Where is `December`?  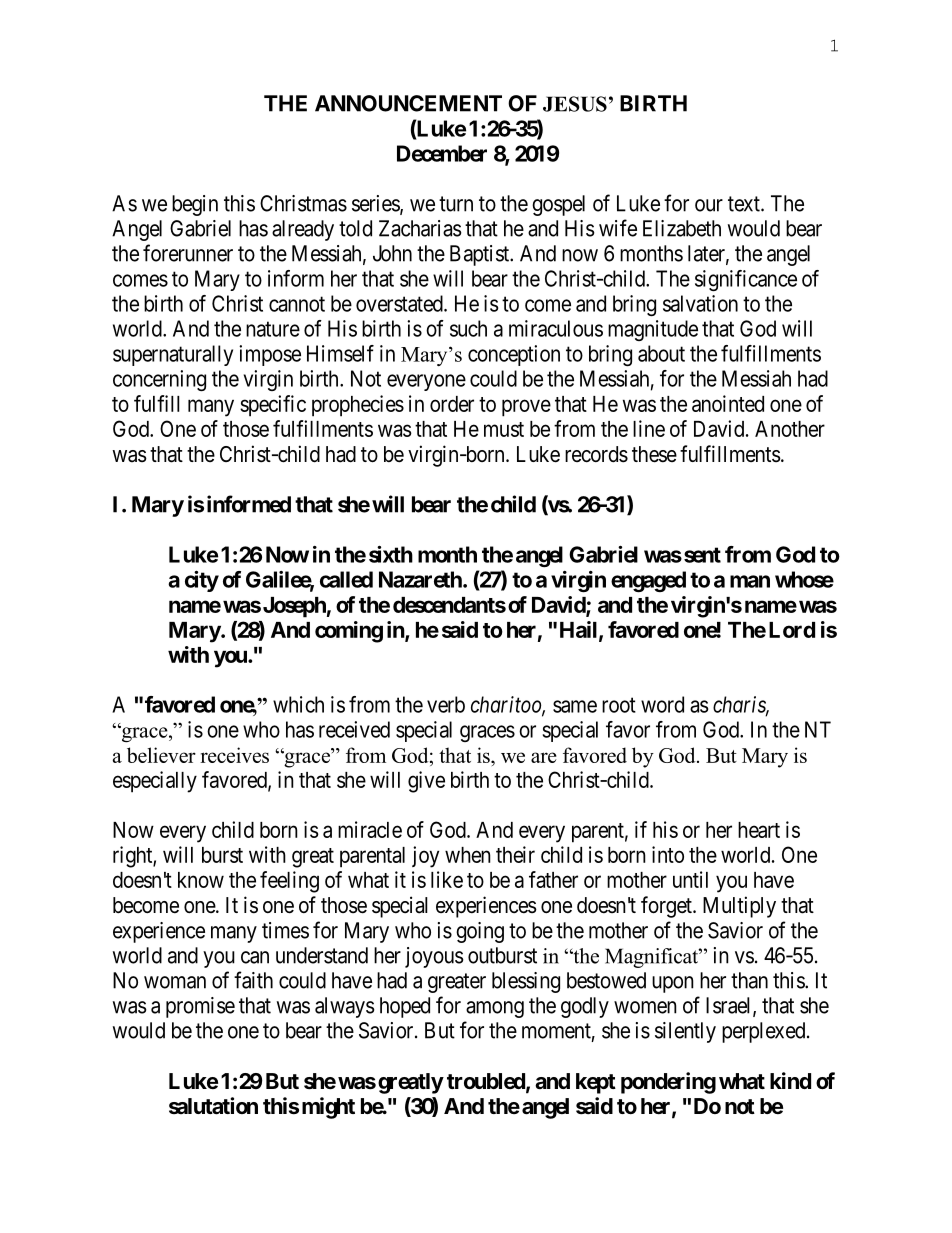
December is located at coordinates (442, 153).
